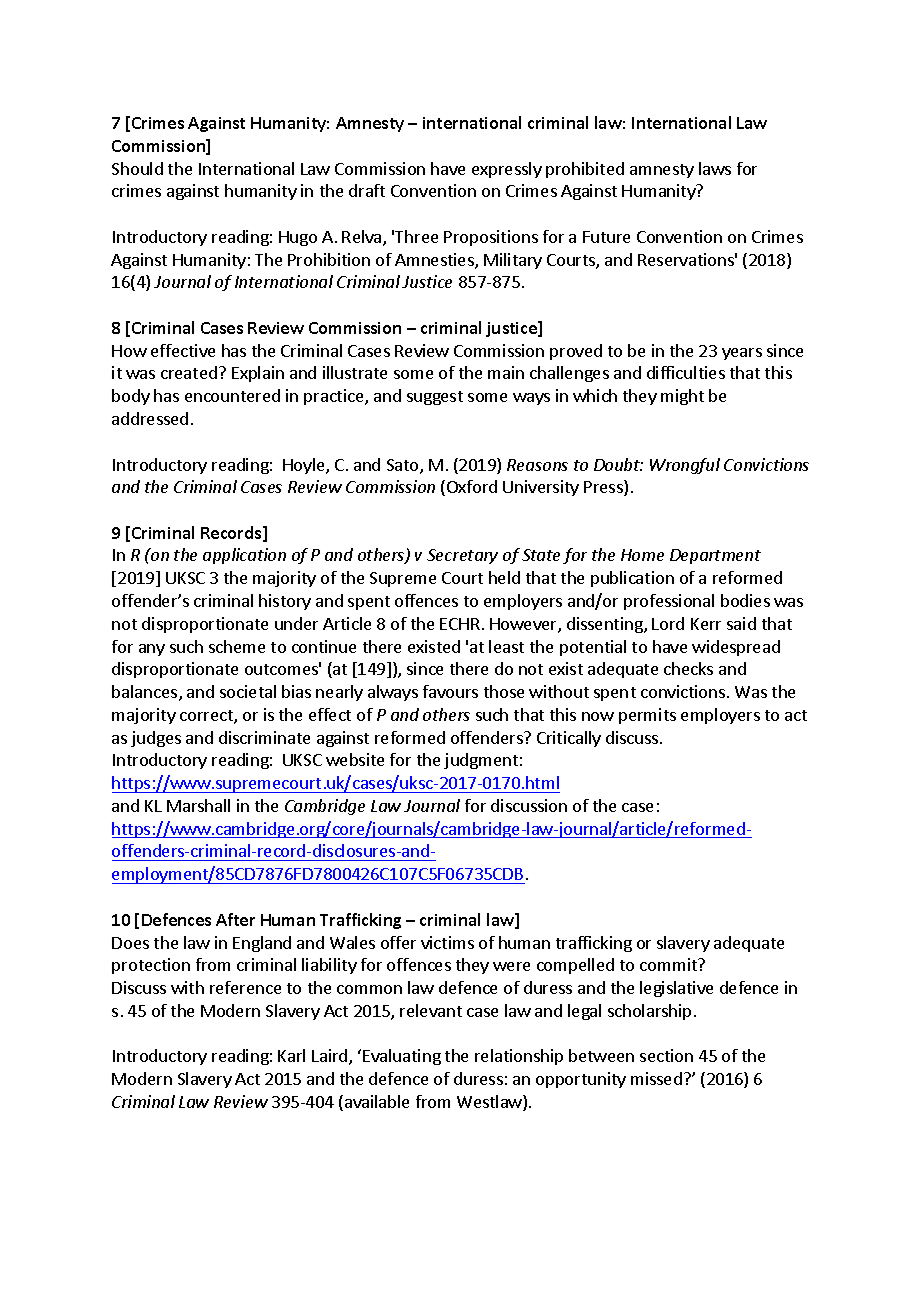 This page has width=924, height=1308. Describe the element at coordinates (402, 1057) in the page. I see `Evaluating` at that location.
